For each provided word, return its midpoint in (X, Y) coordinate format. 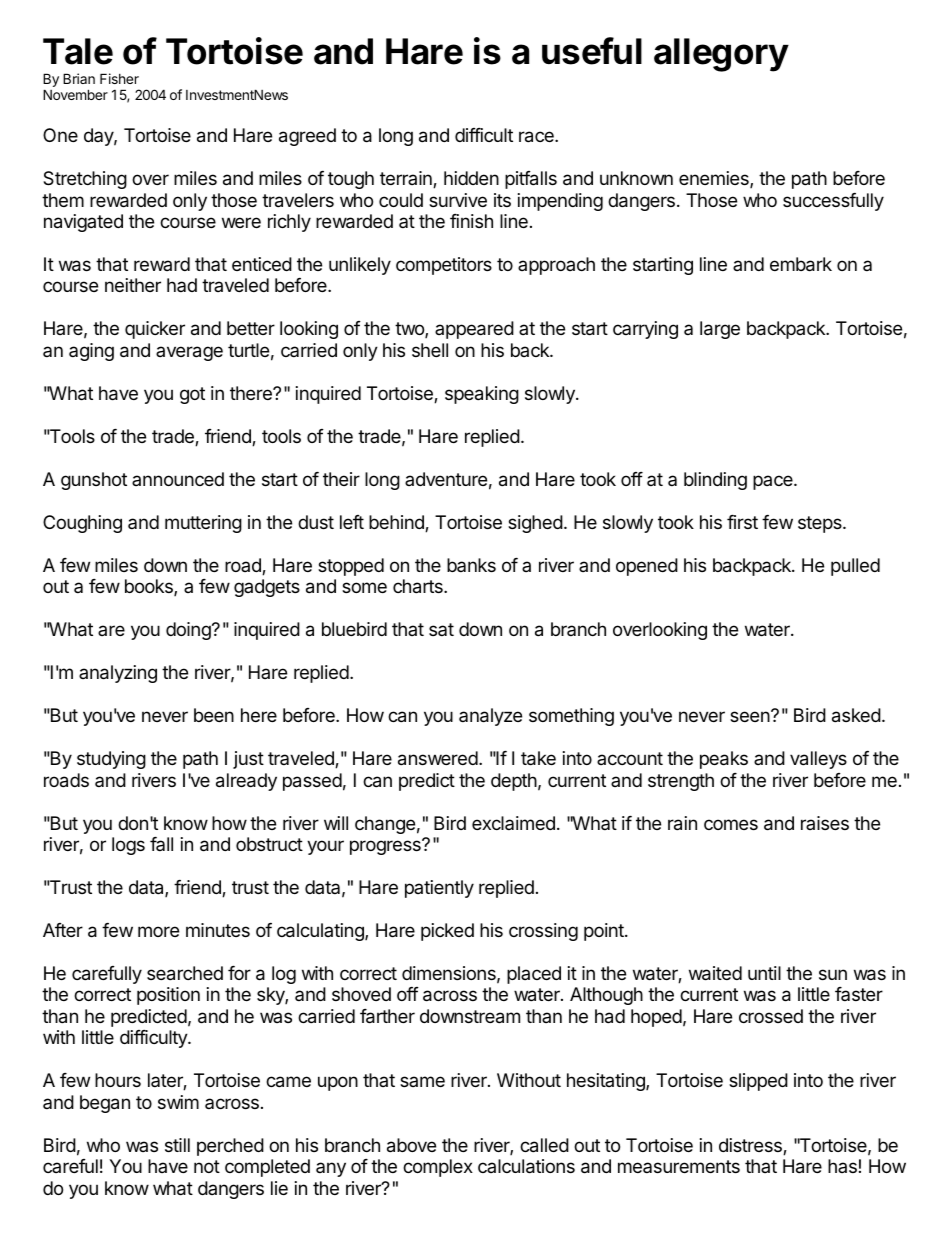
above (411, 1145)
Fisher (119, 78)
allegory (721, 55)
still (177, 1145)
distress (751, 1146)
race (537, 137)
